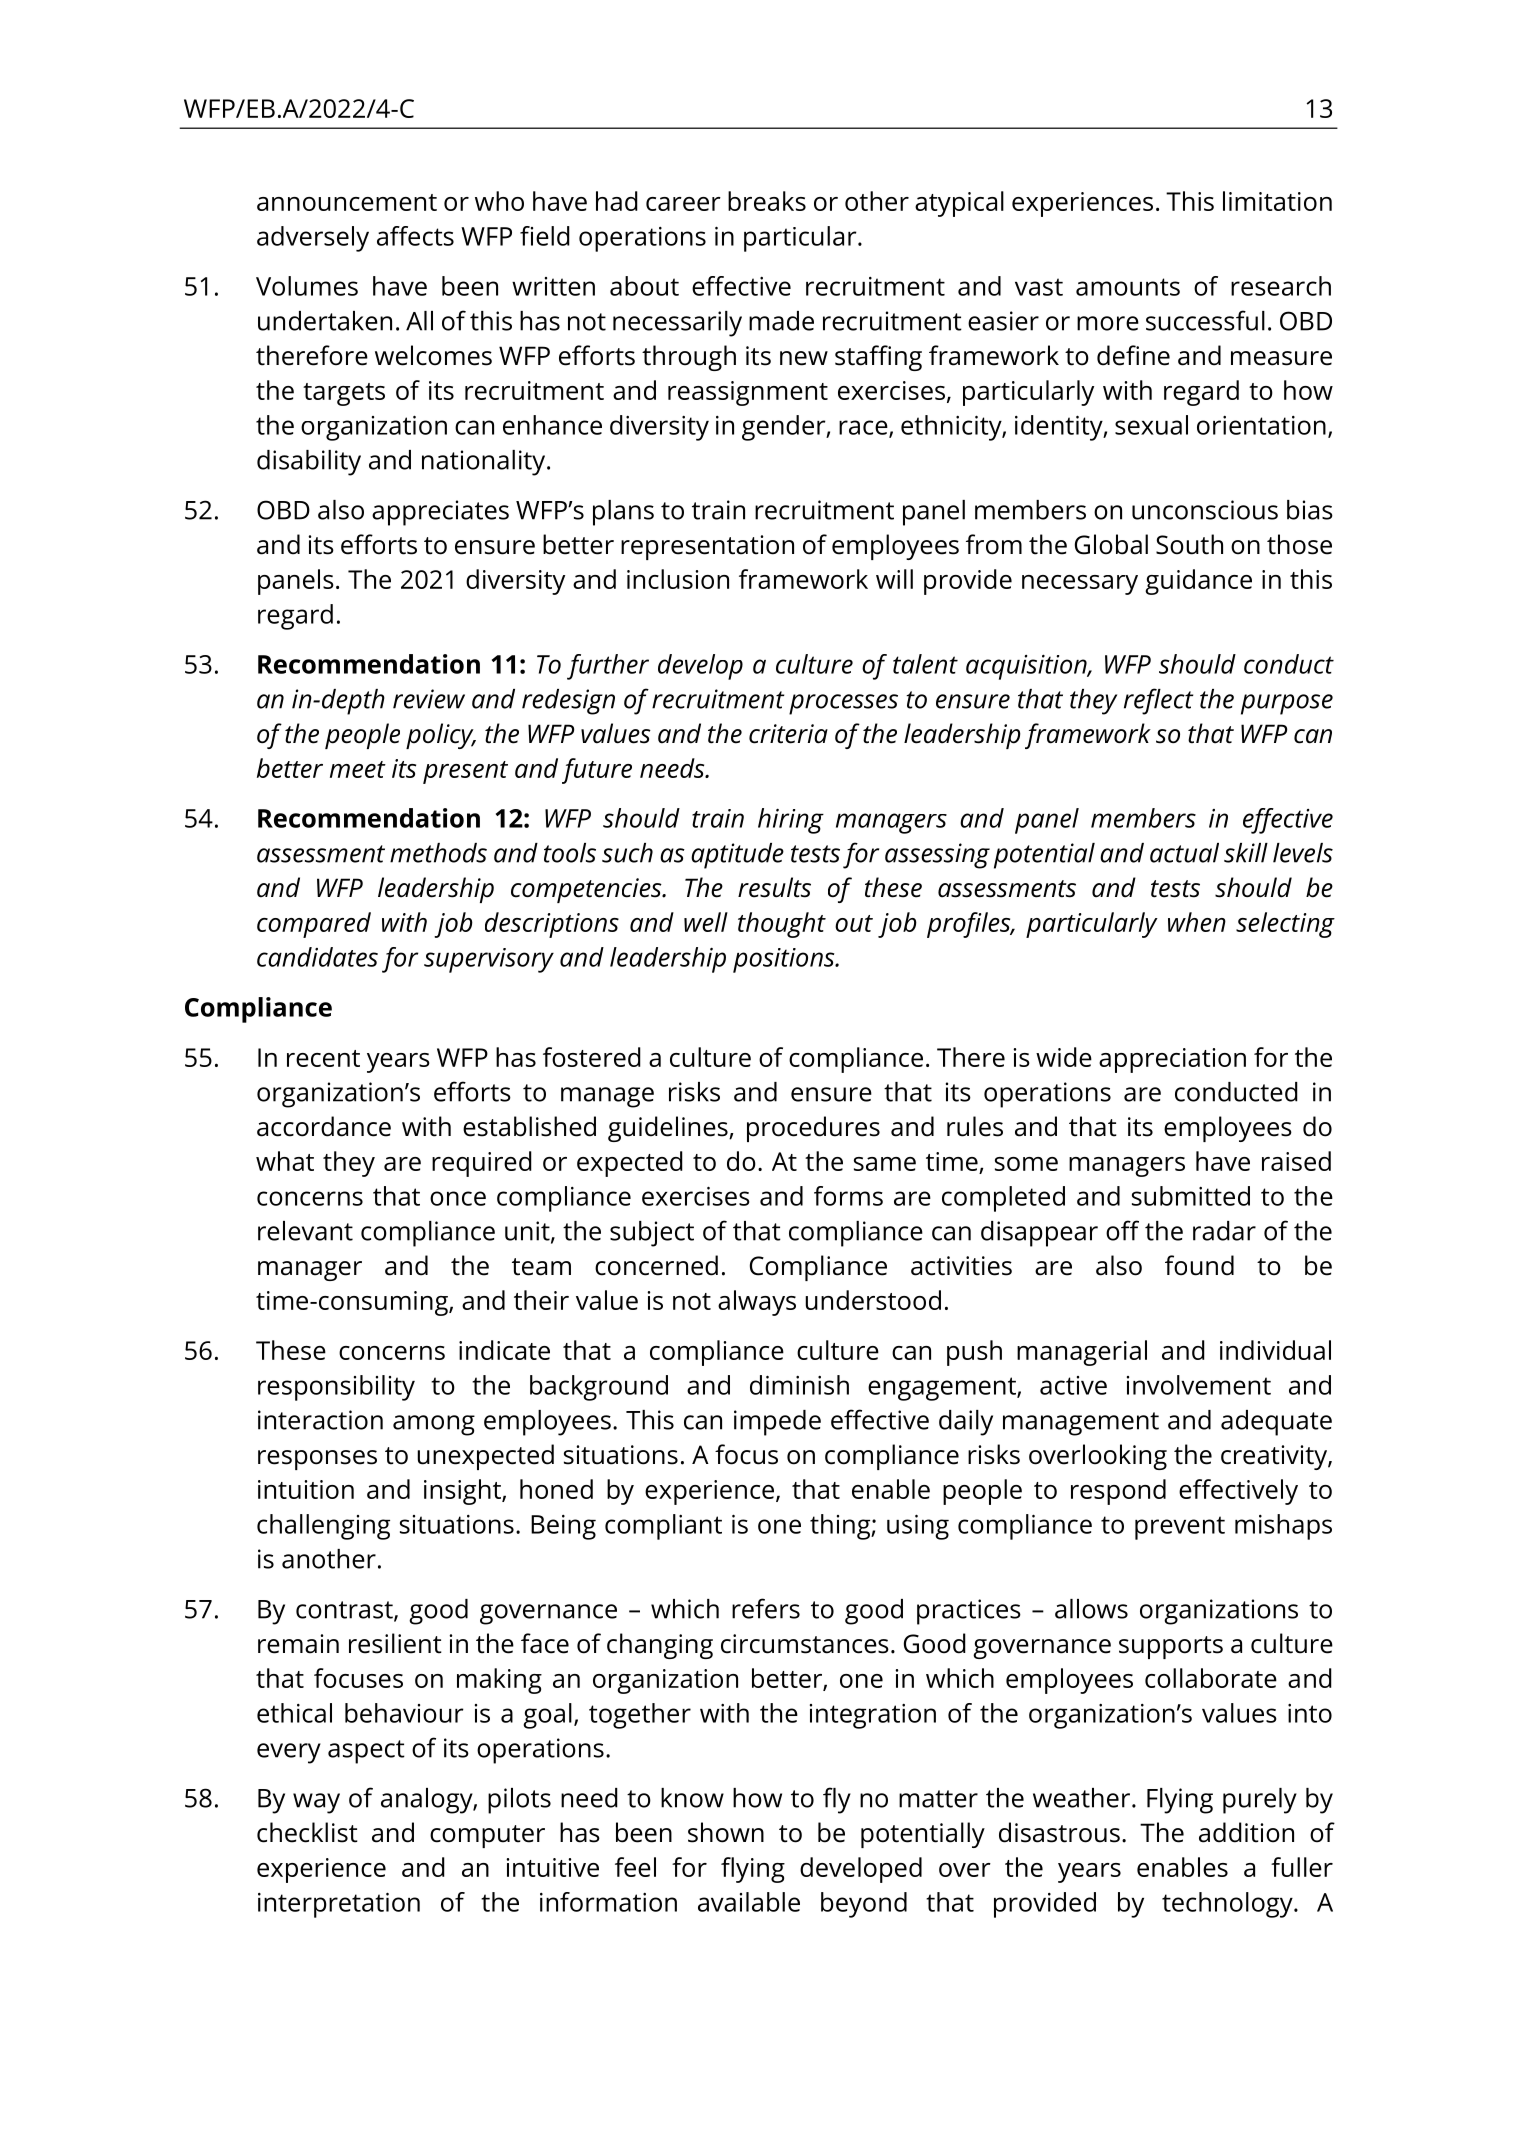 This screenshot has height=2147, width=1517. I want to click on appreciation, so click(1172, 1060).
